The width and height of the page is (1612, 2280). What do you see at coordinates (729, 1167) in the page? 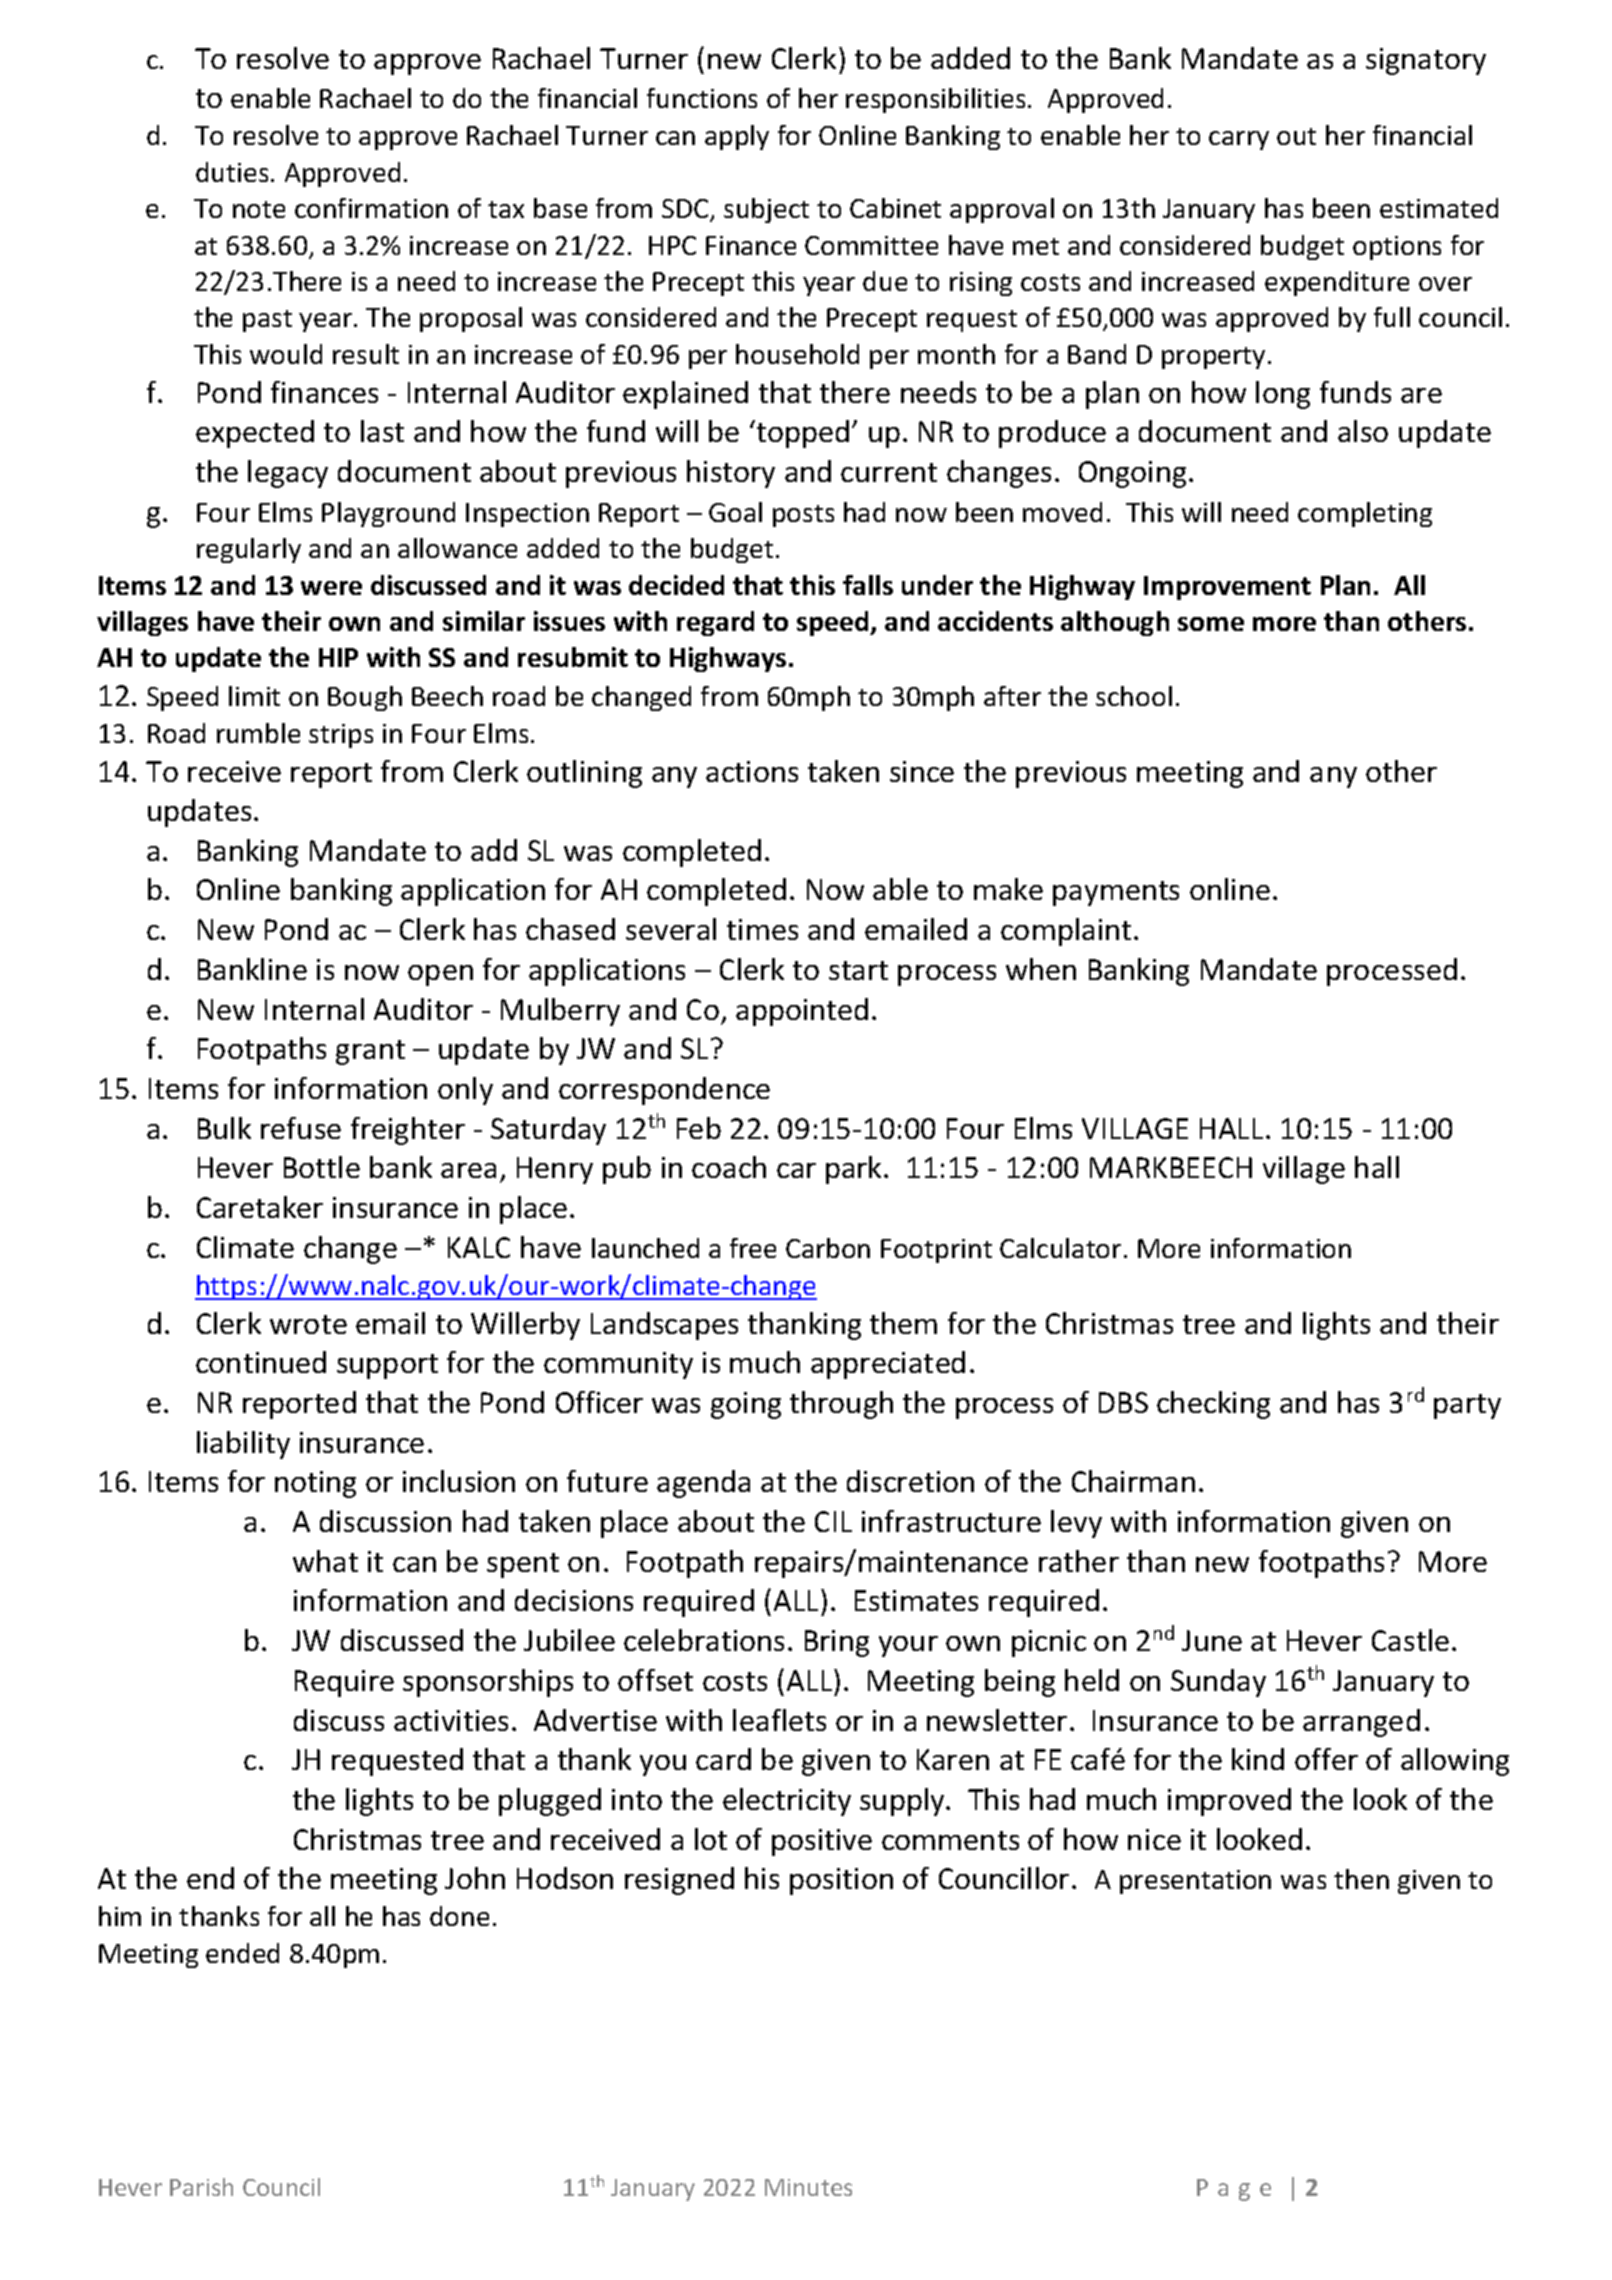
I see `coach` at bounding box center [729, 1167].
